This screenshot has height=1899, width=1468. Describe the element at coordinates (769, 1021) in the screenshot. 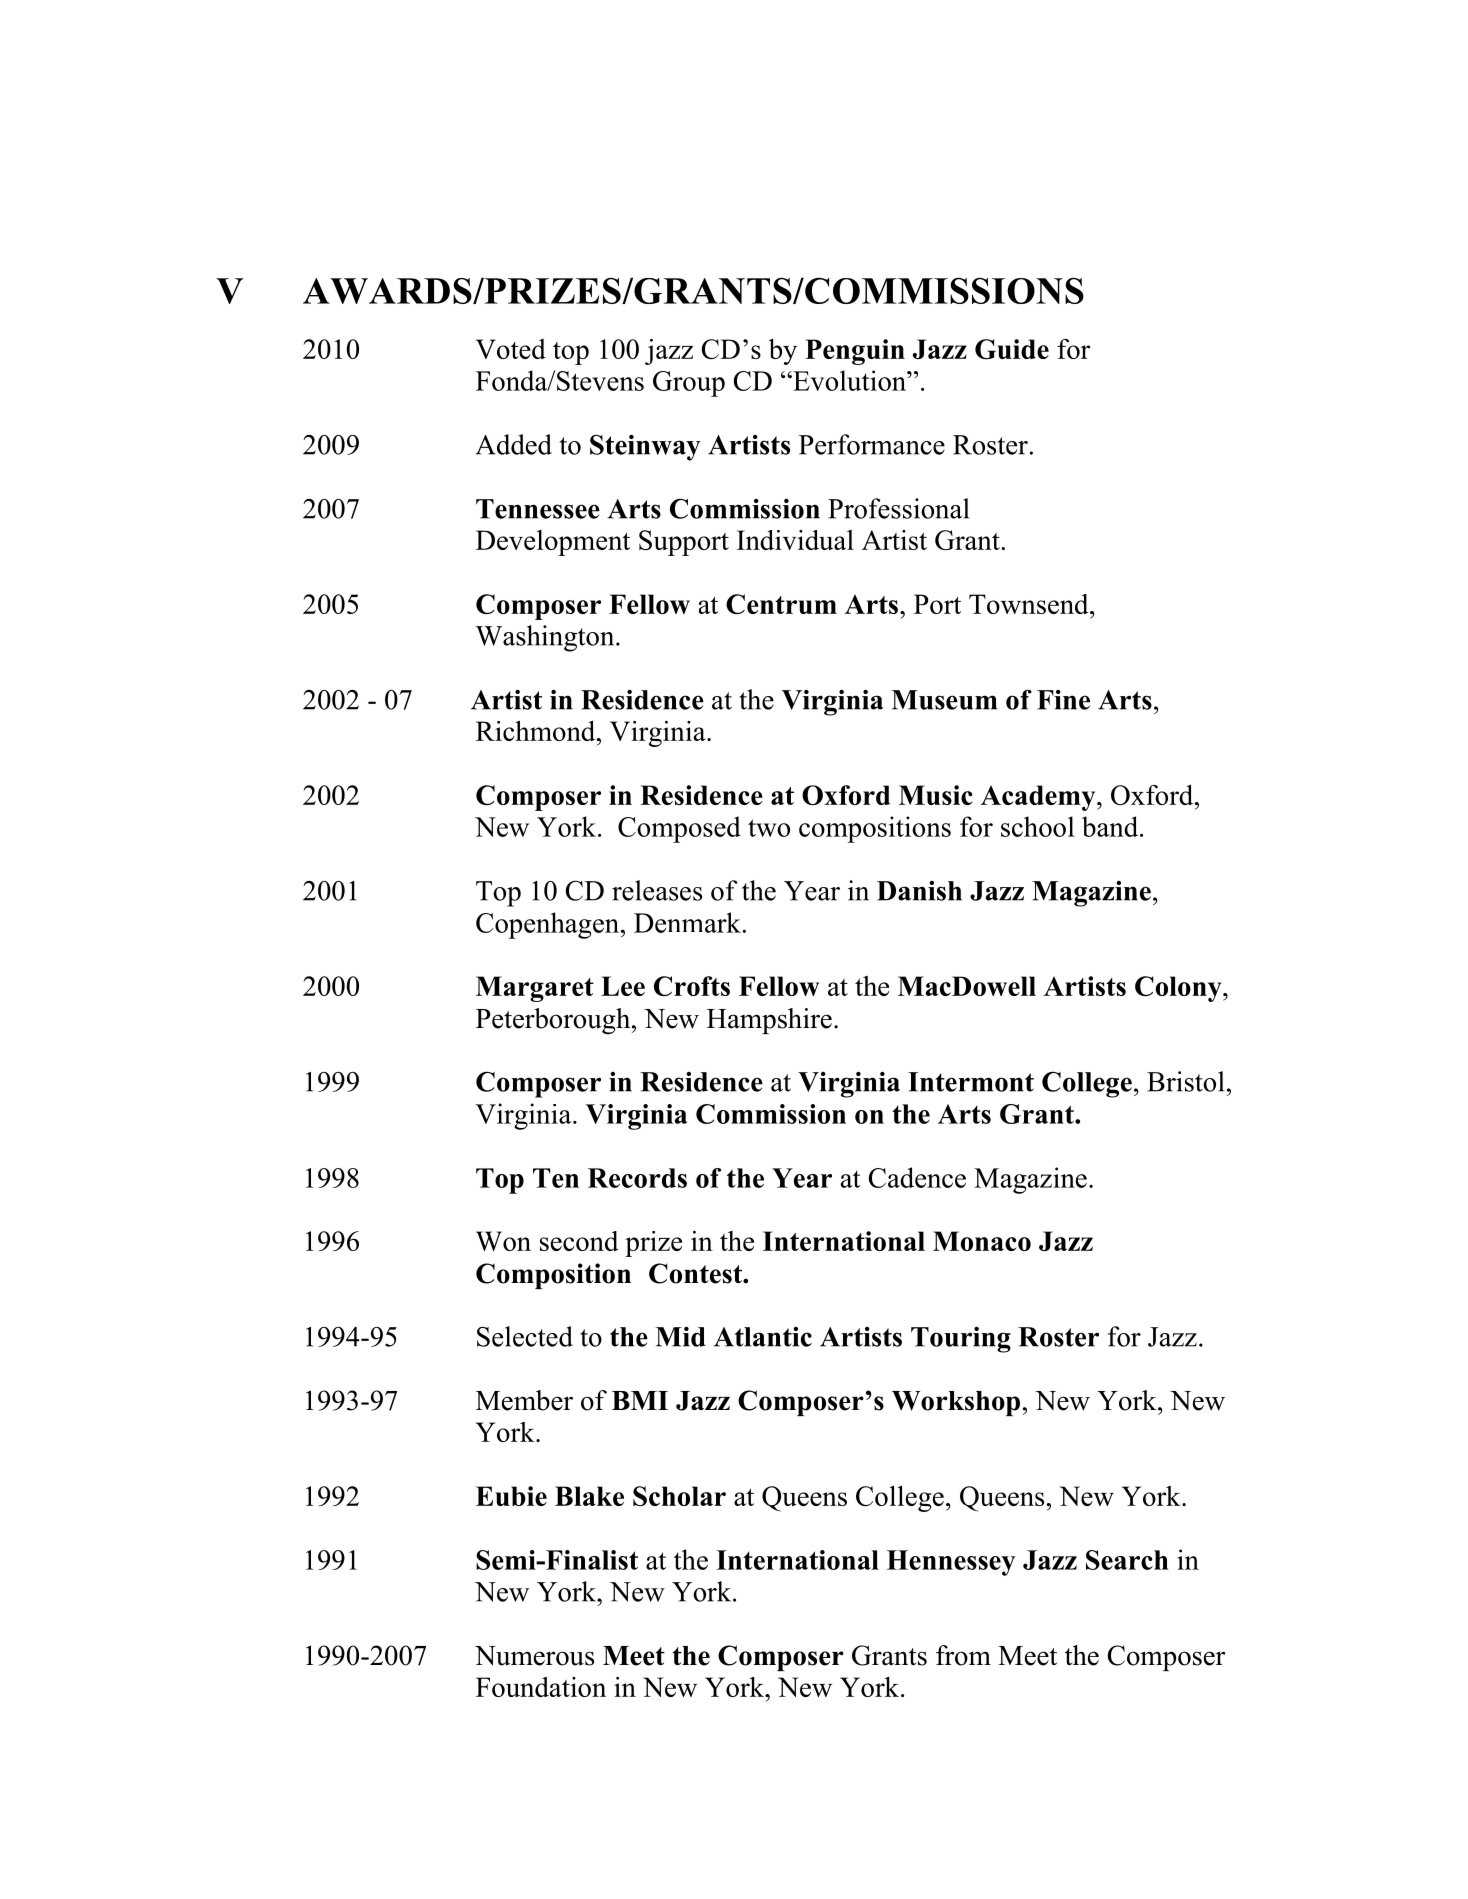

I see `Hampshire` at that location.
